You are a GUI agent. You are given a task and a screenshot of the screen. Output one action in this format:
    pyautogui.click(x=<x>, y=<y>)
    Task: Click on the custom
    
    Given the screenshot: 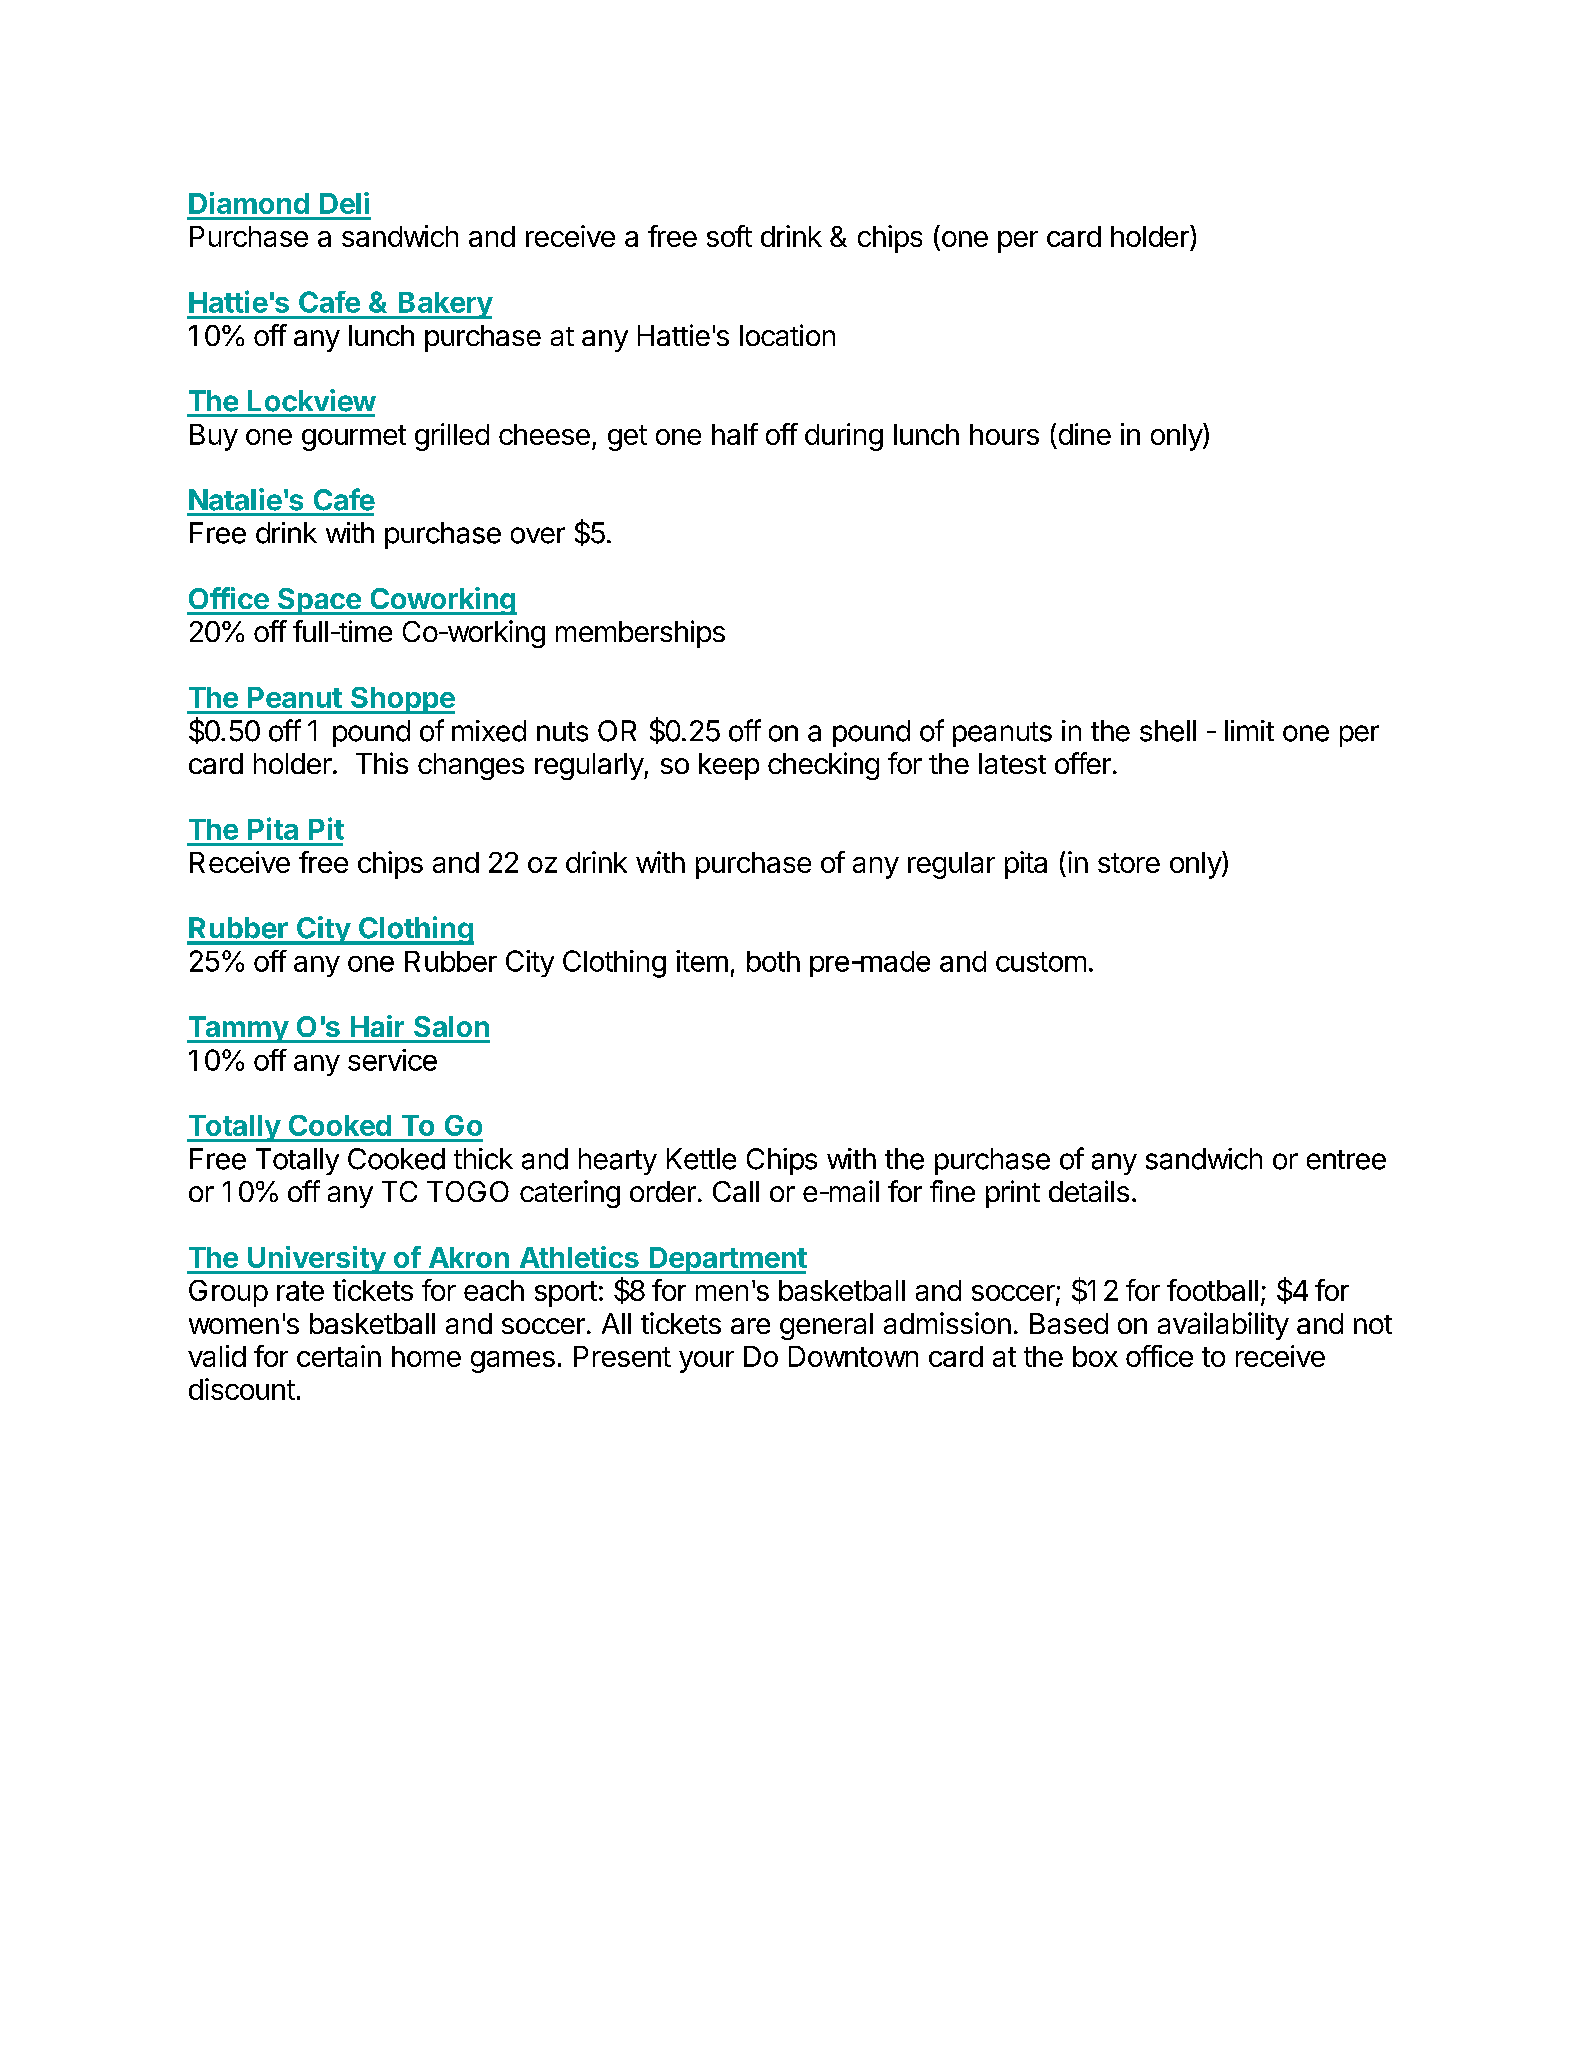 What is the action you would take?
    pyautogui.click(x=1041, y=962)
